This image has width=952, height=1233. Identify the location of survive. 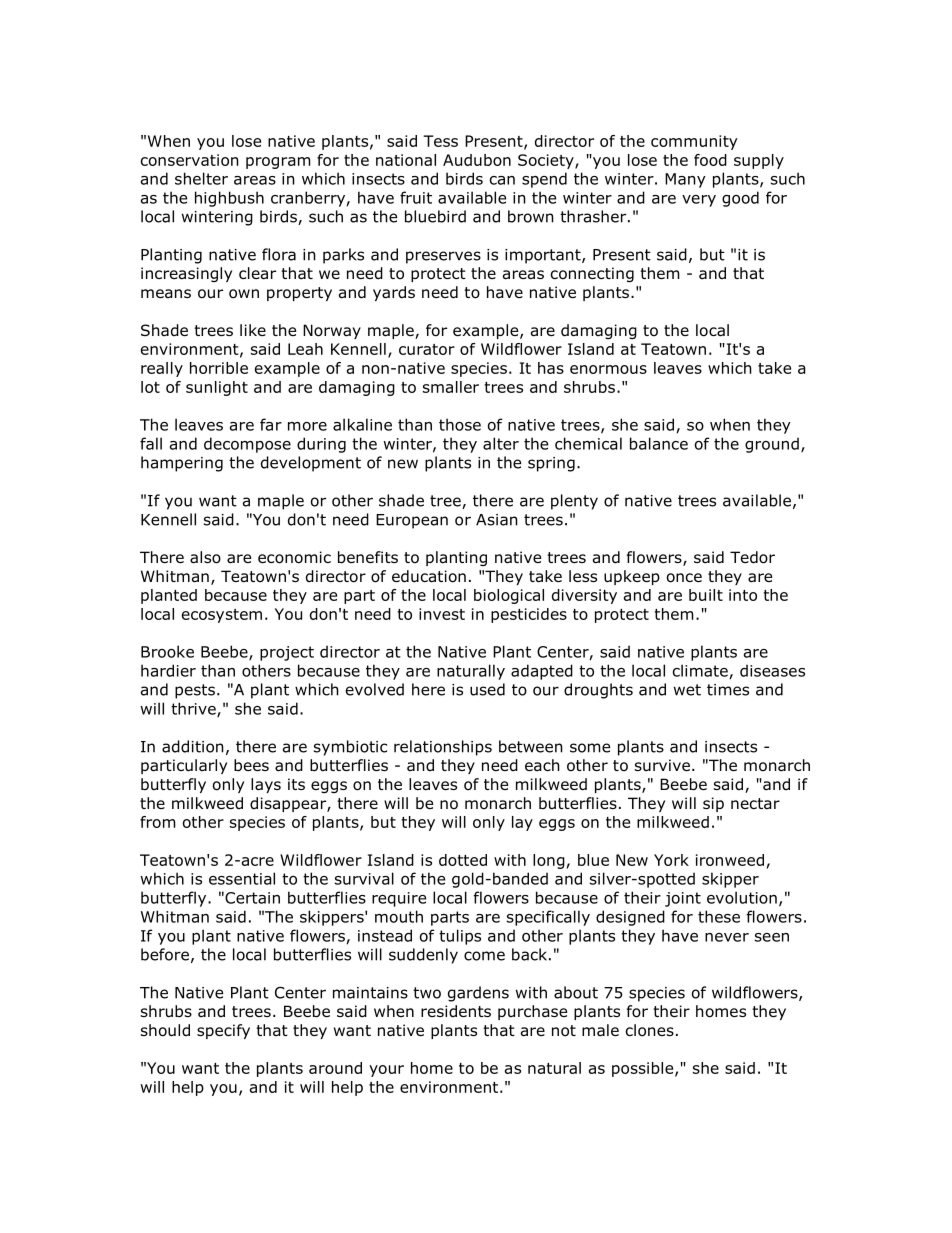
(662, 765).
